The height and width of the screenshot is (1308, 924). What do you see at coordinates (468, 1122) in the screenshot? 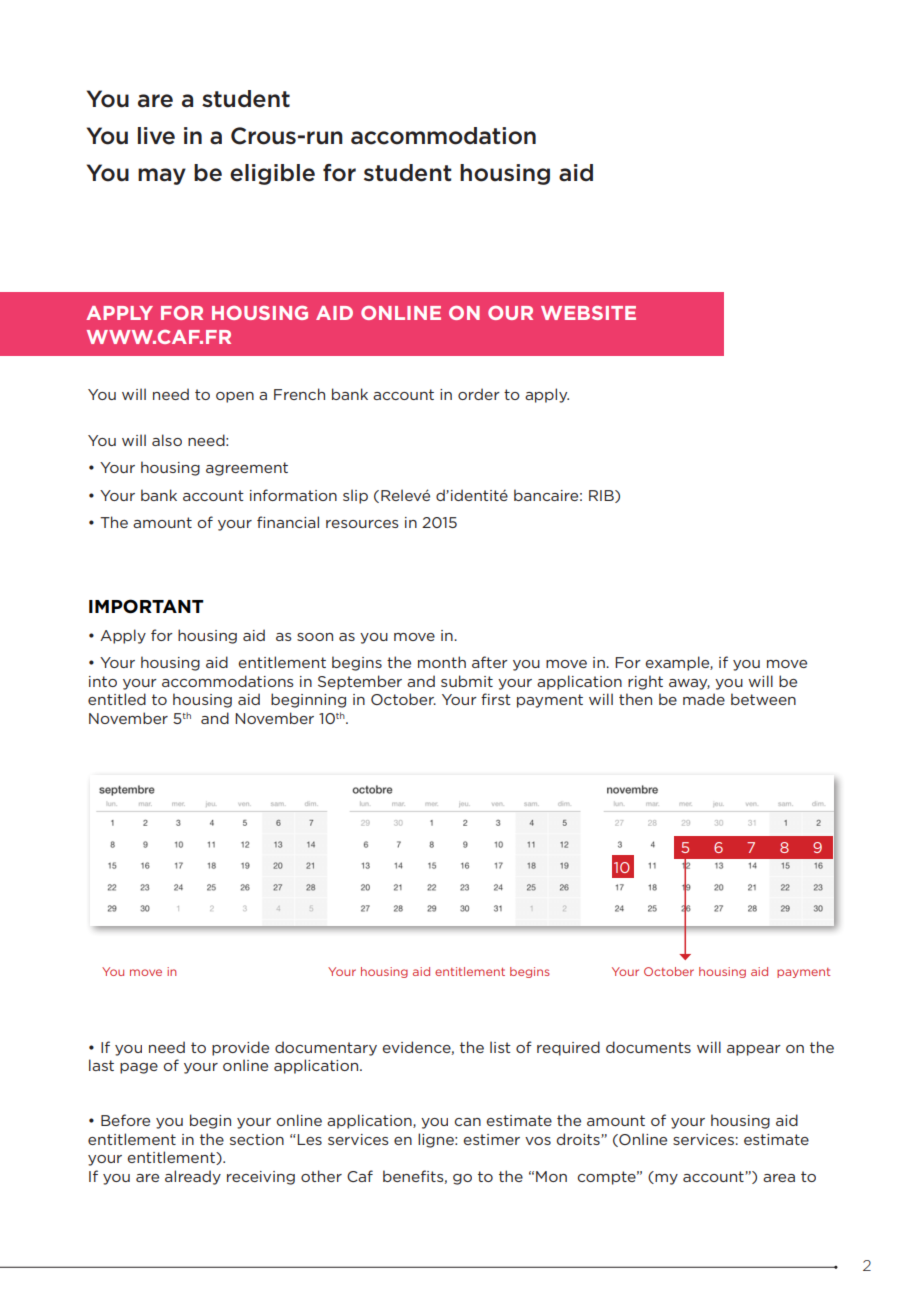
I see `can` at bounding box center [468, 1122].
